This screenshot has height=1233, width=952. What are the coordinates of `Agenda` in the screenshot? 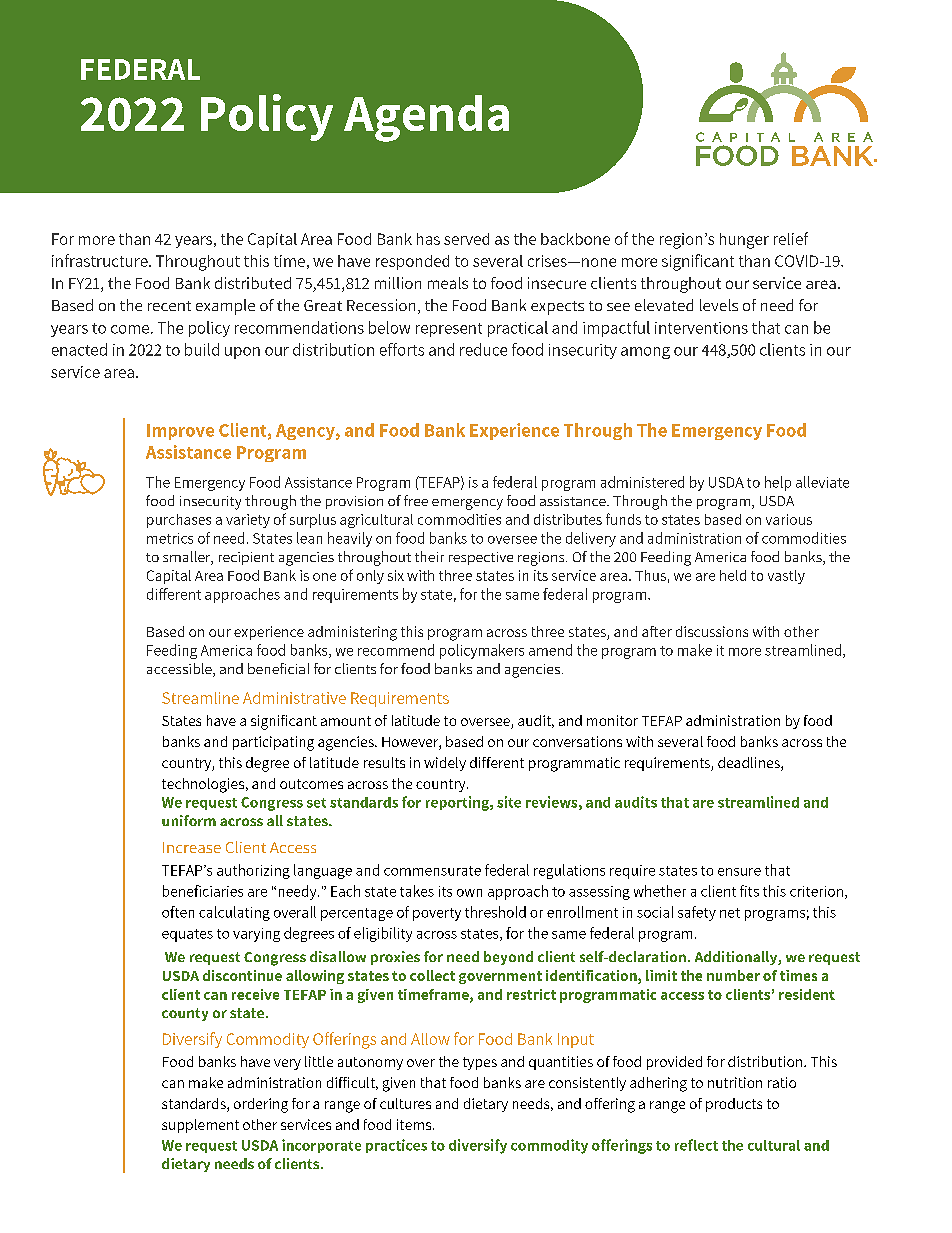 It's located at (426, 118).
